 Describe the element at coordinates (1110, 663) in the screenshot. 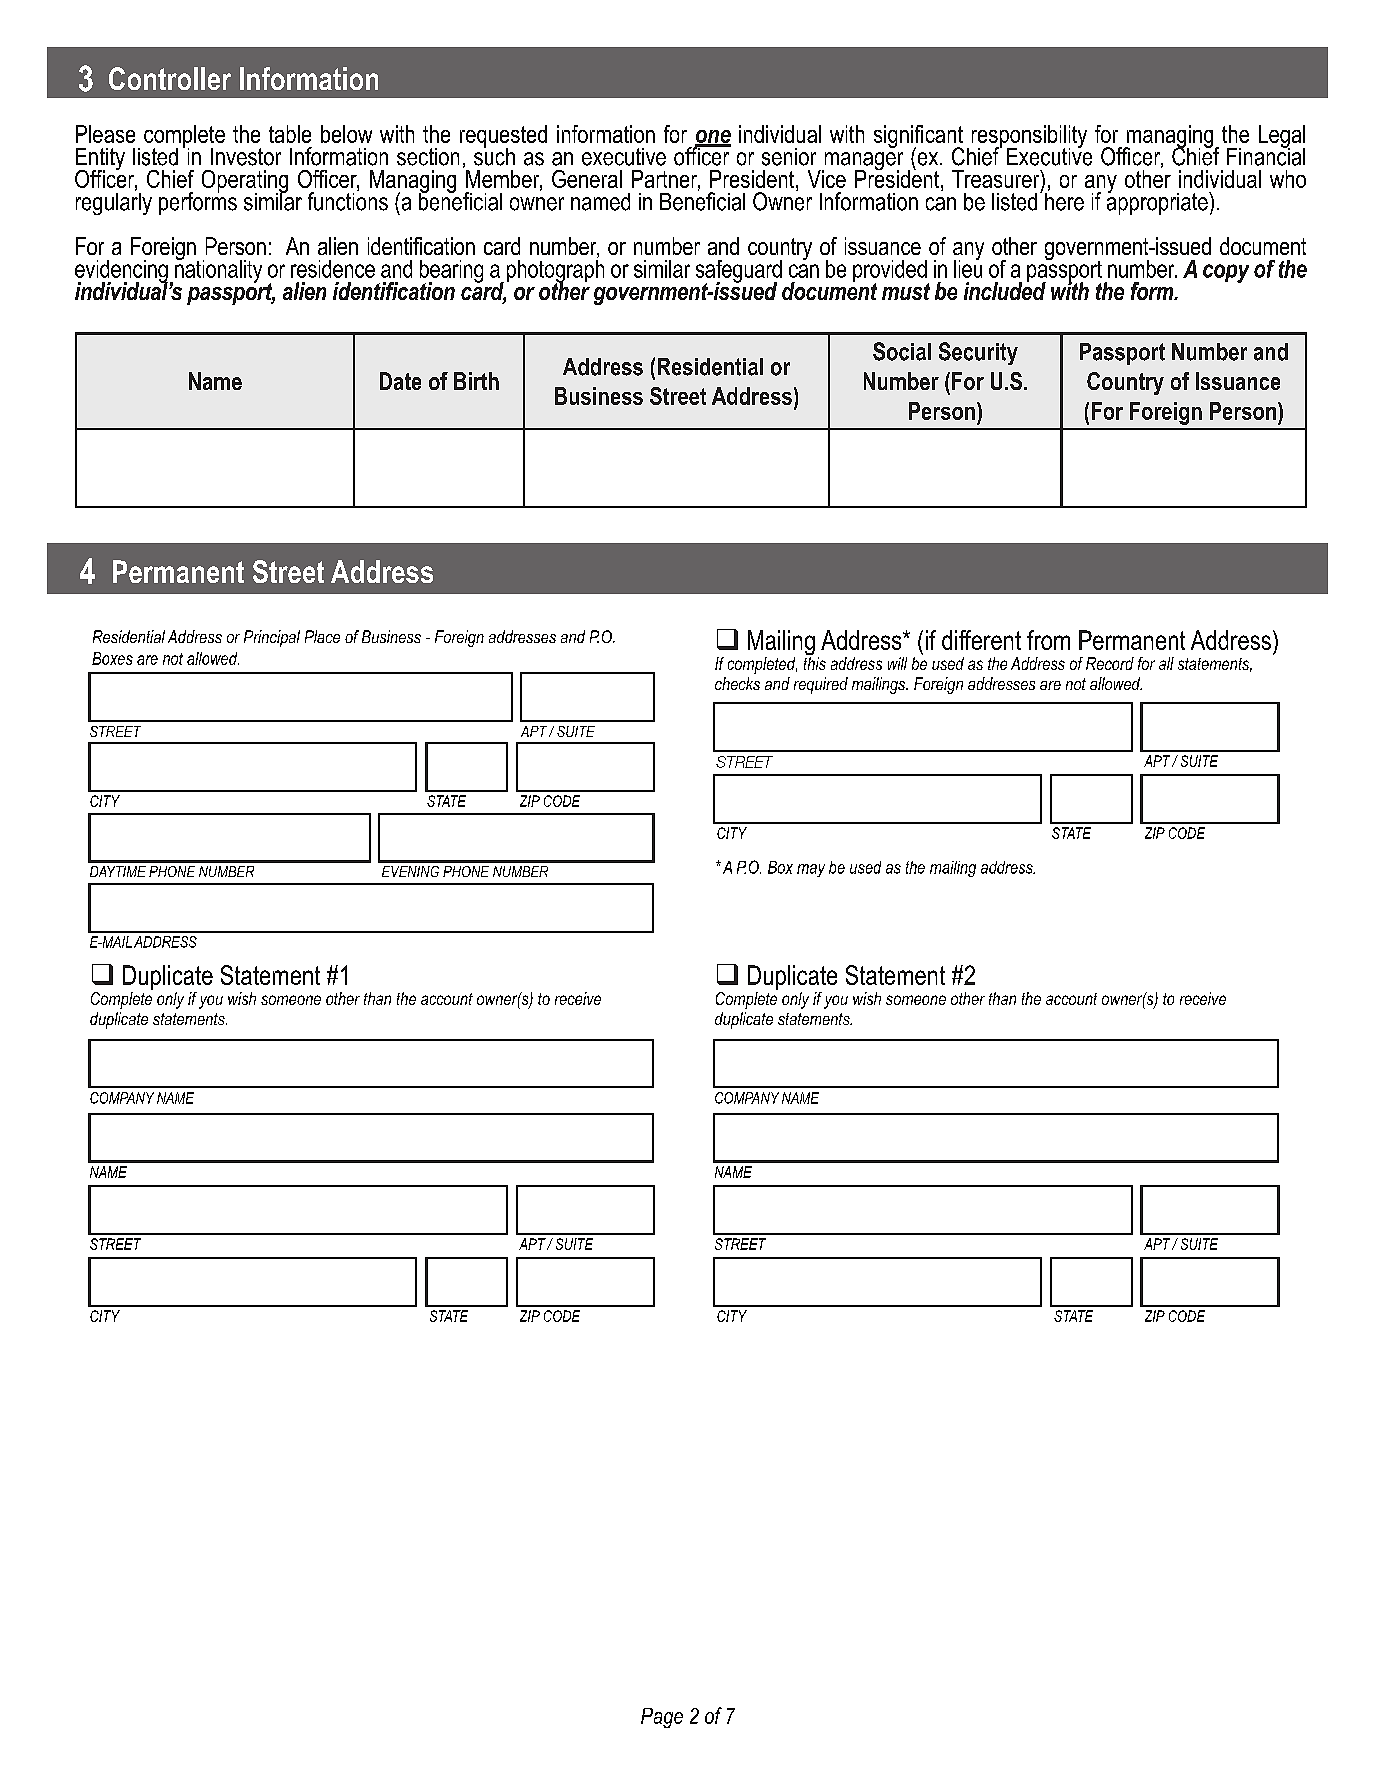

I see `Record` at that location.
